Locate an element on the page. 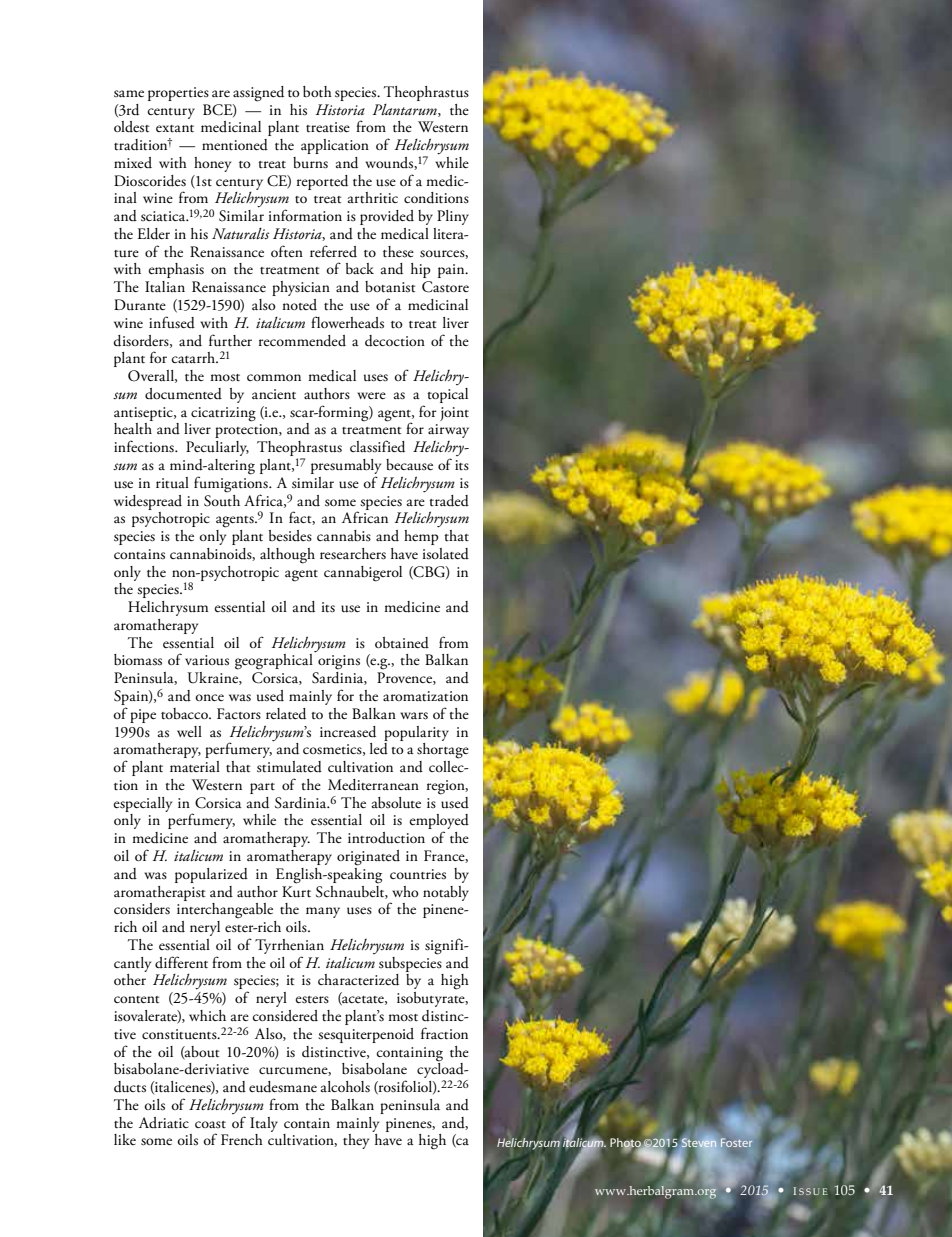 The image size is (952, 1237). notably is located at coordinates (446, 893).
